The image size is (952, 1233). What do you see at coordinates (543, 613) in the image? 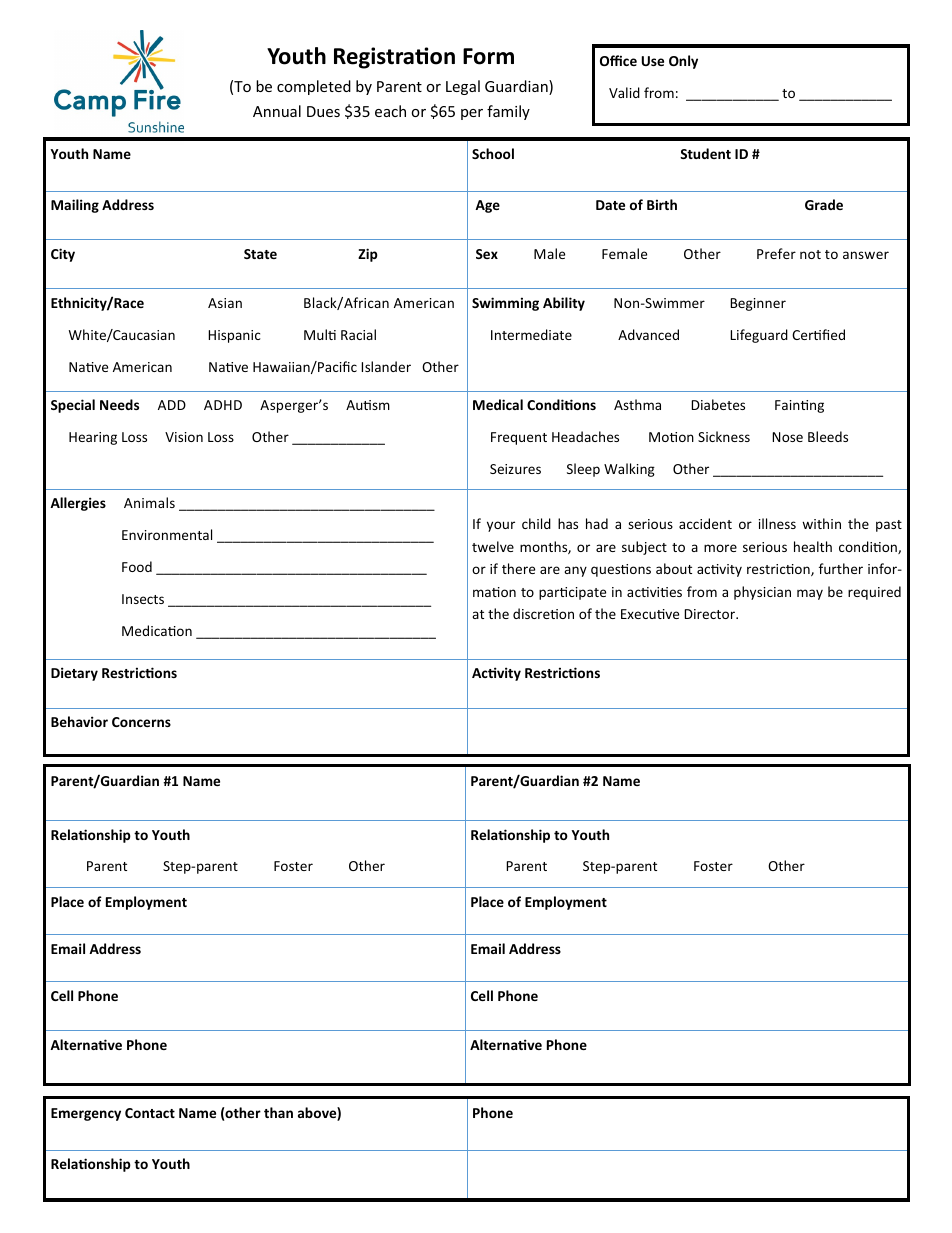
I see `discretion` at bounding box center [543, 613].
